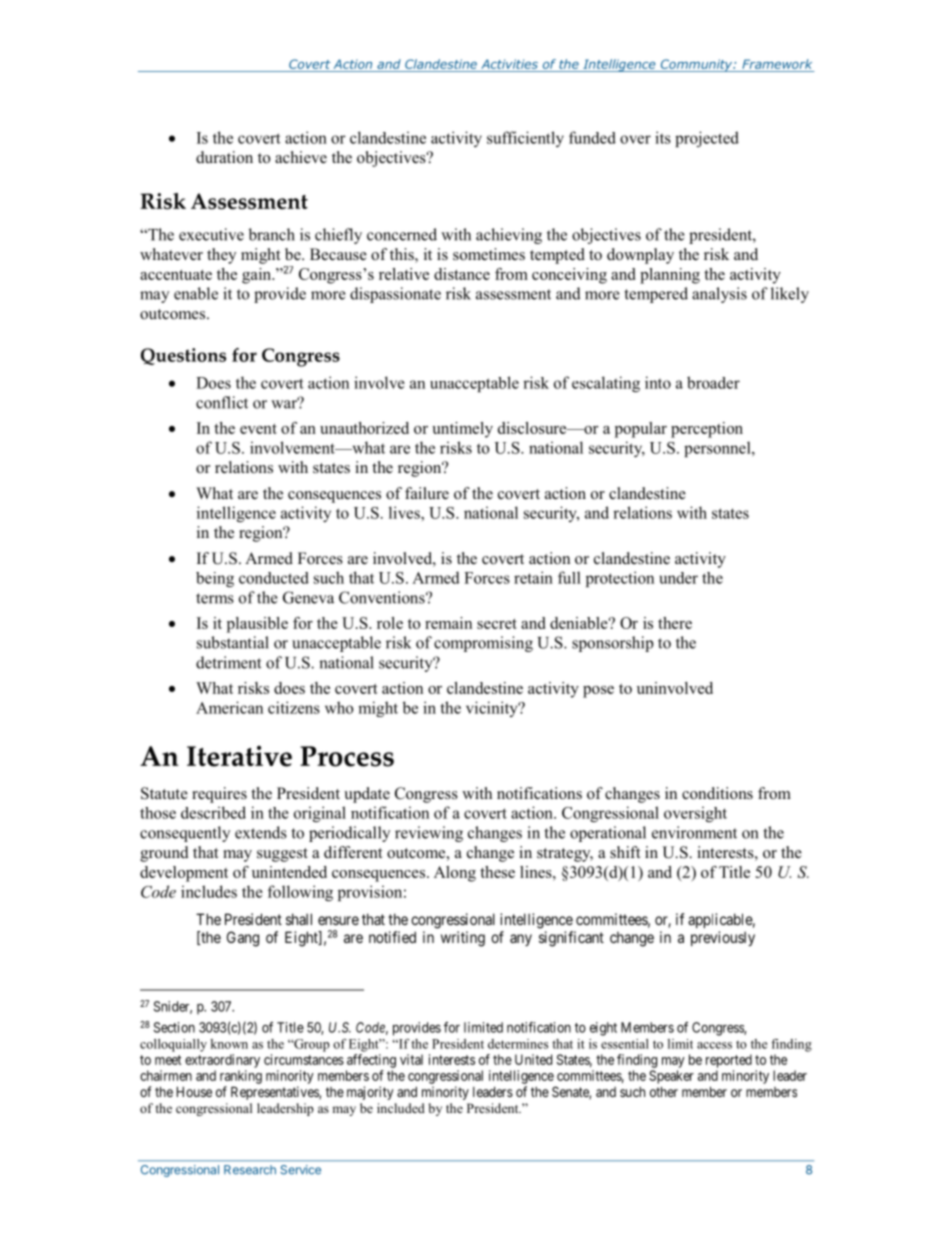 This page has height=1233, width=952. I want to click on Questions, so click(183, 356).
